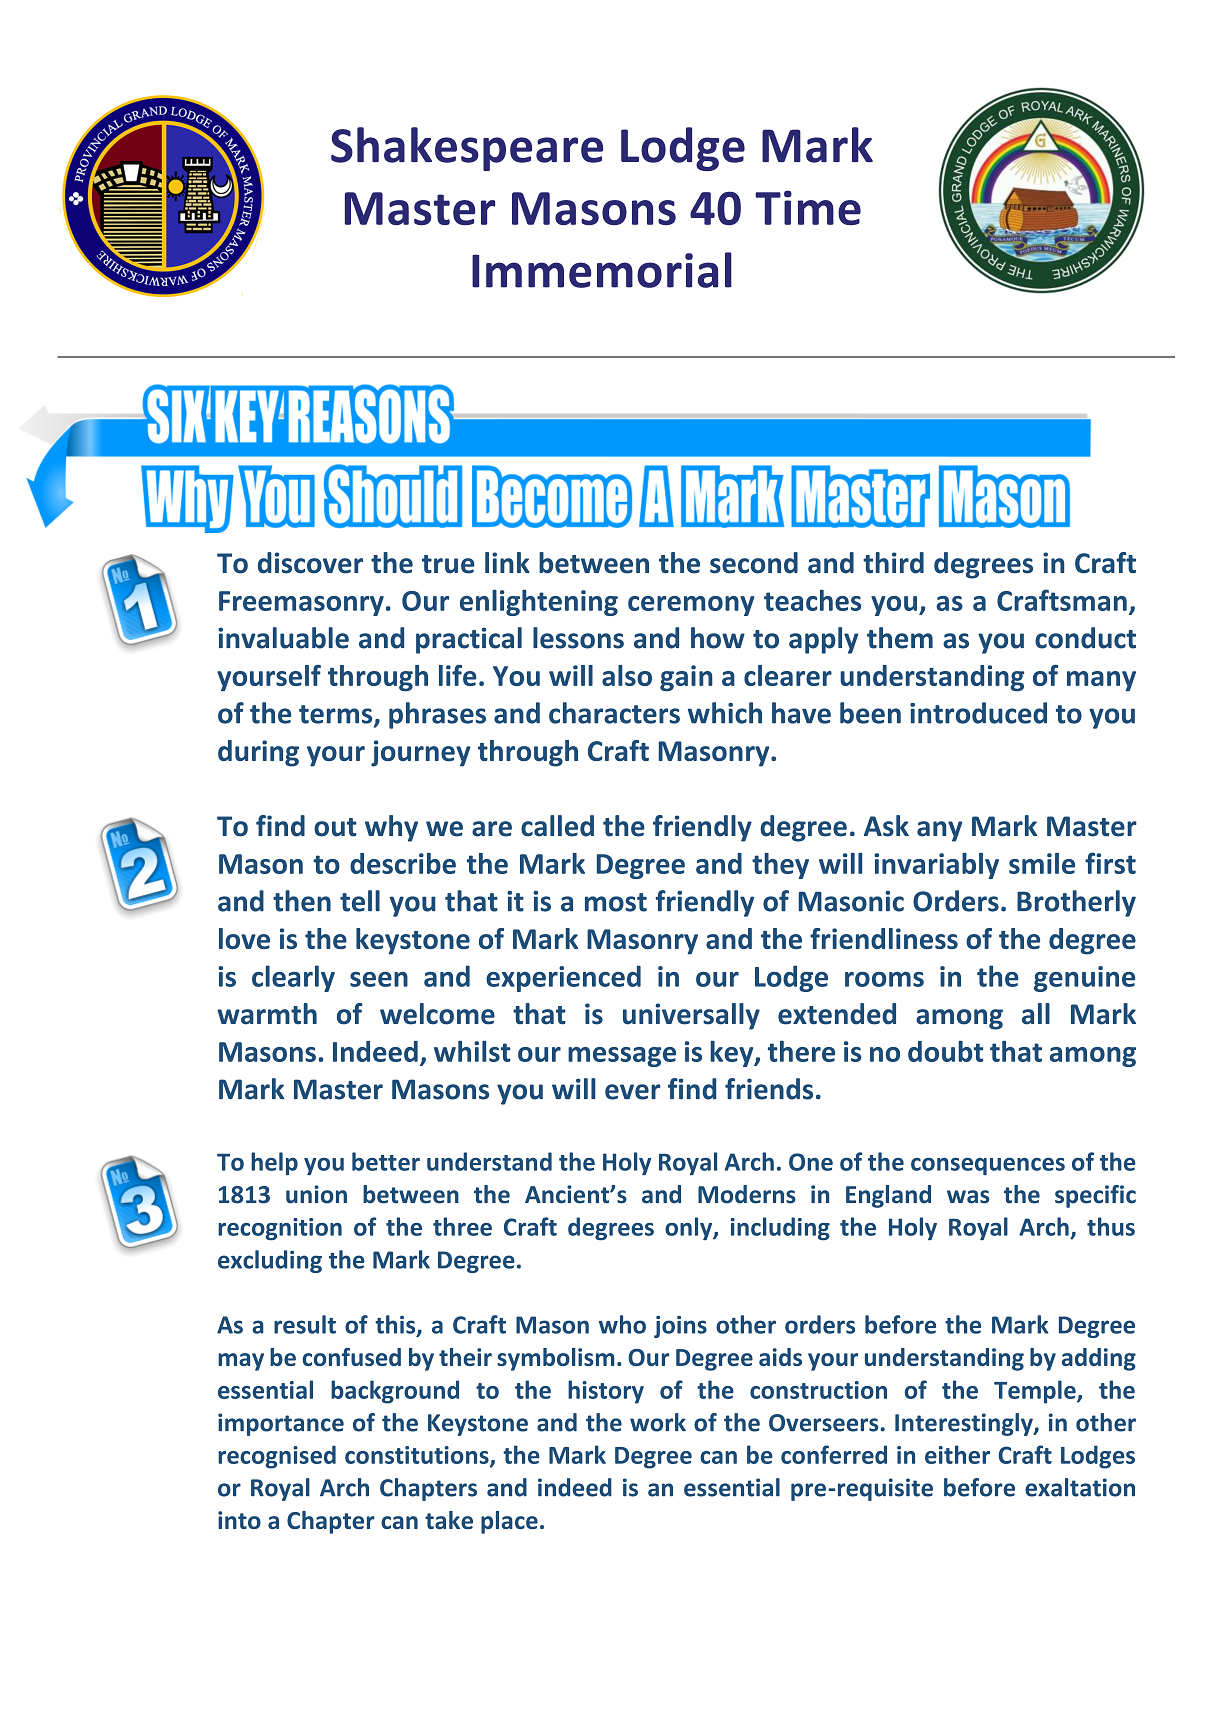 The height and width of the document is (1728, 1222). I want to click on Time, so click(808, 207).
